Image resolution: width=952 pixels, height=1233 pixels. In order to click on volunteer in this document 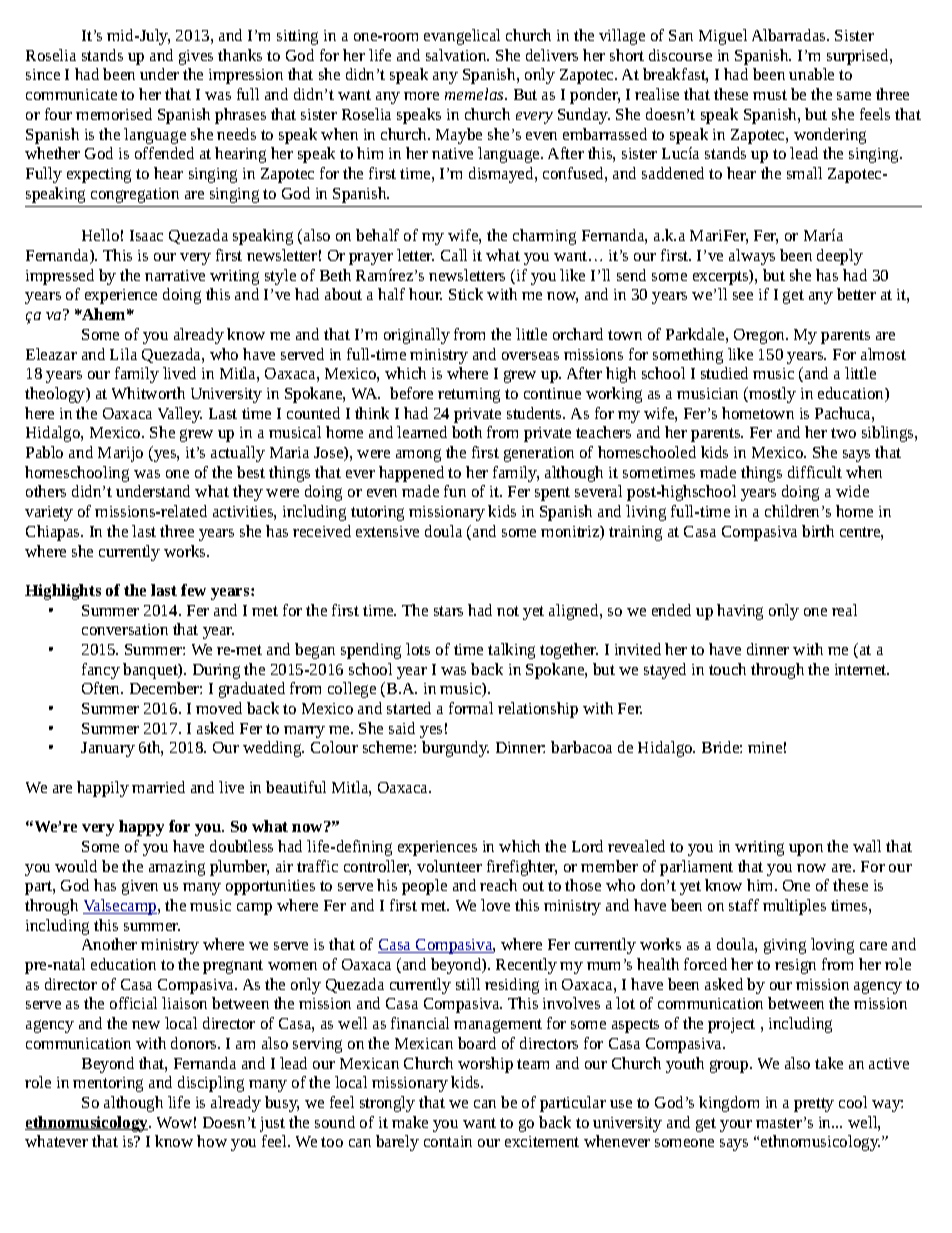, I will do `click(449, 866)`.
